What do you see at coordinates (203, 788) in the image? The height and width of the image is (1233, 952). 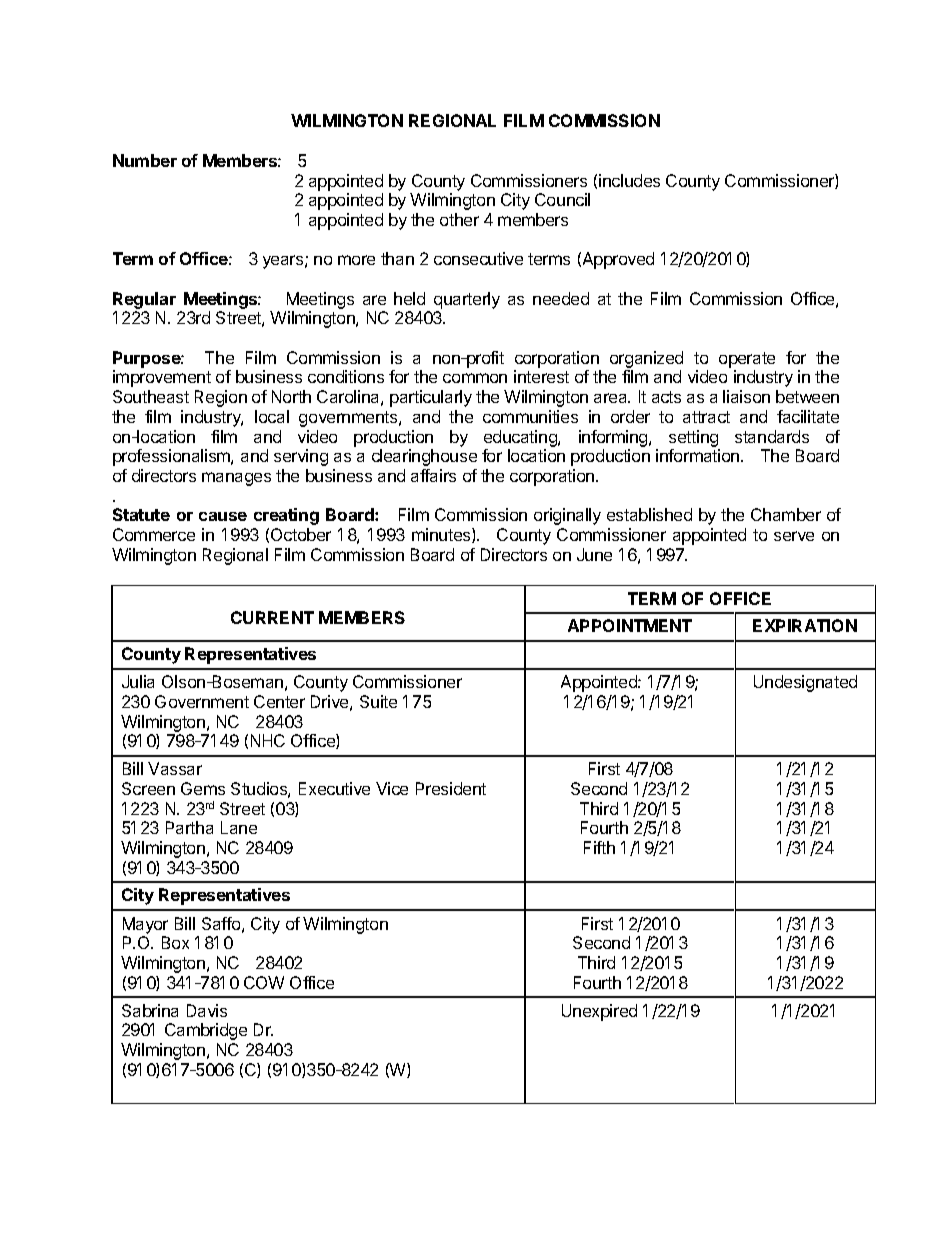 I see `Gems` at bounding box center [203, 788].
